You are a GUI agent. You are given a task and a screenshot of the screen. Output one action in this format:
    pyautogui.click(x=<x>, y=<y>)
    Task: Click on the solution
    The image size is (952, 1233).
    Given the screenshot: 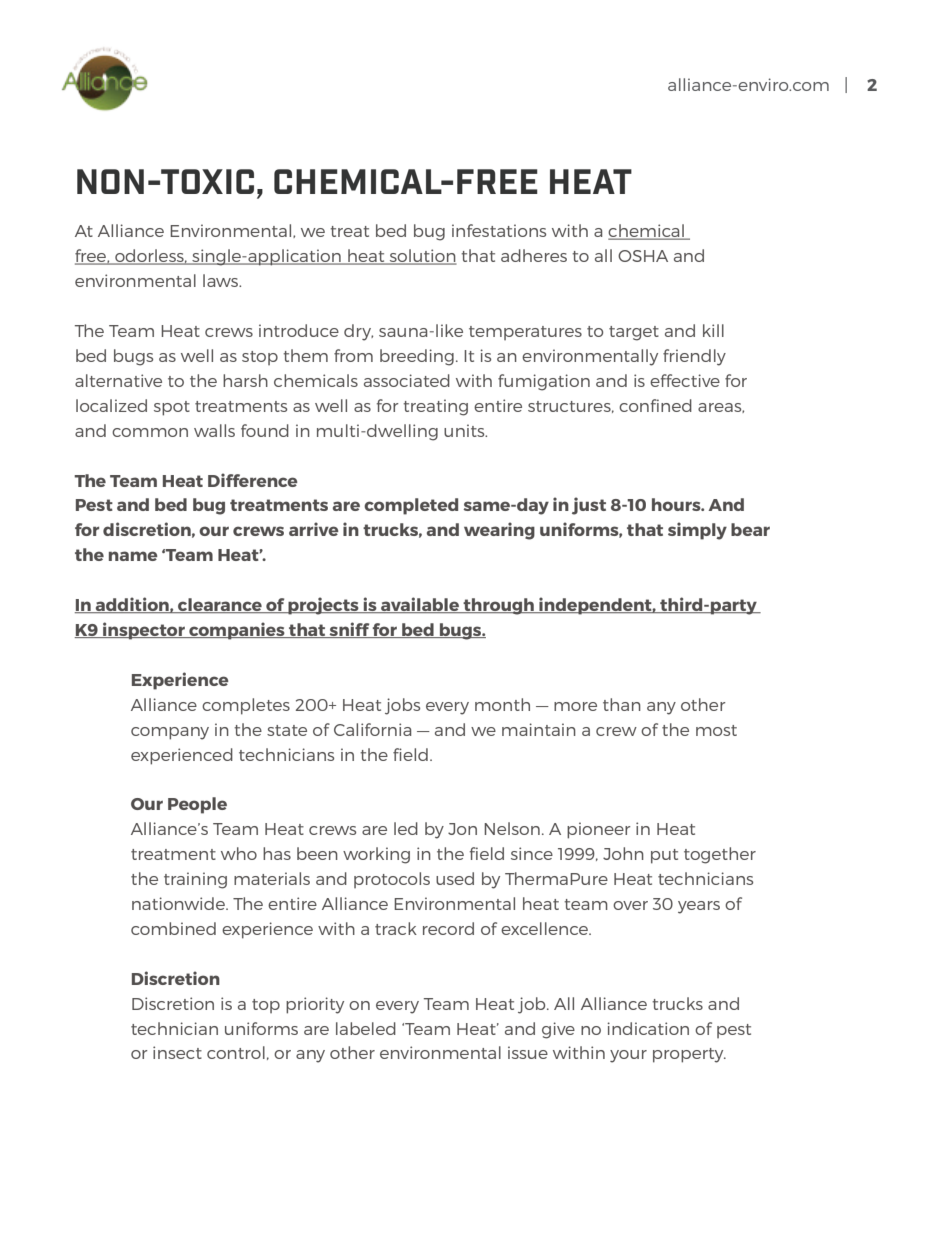 What is the action you would take?
    pyautogui.click(x=422, y=257)
